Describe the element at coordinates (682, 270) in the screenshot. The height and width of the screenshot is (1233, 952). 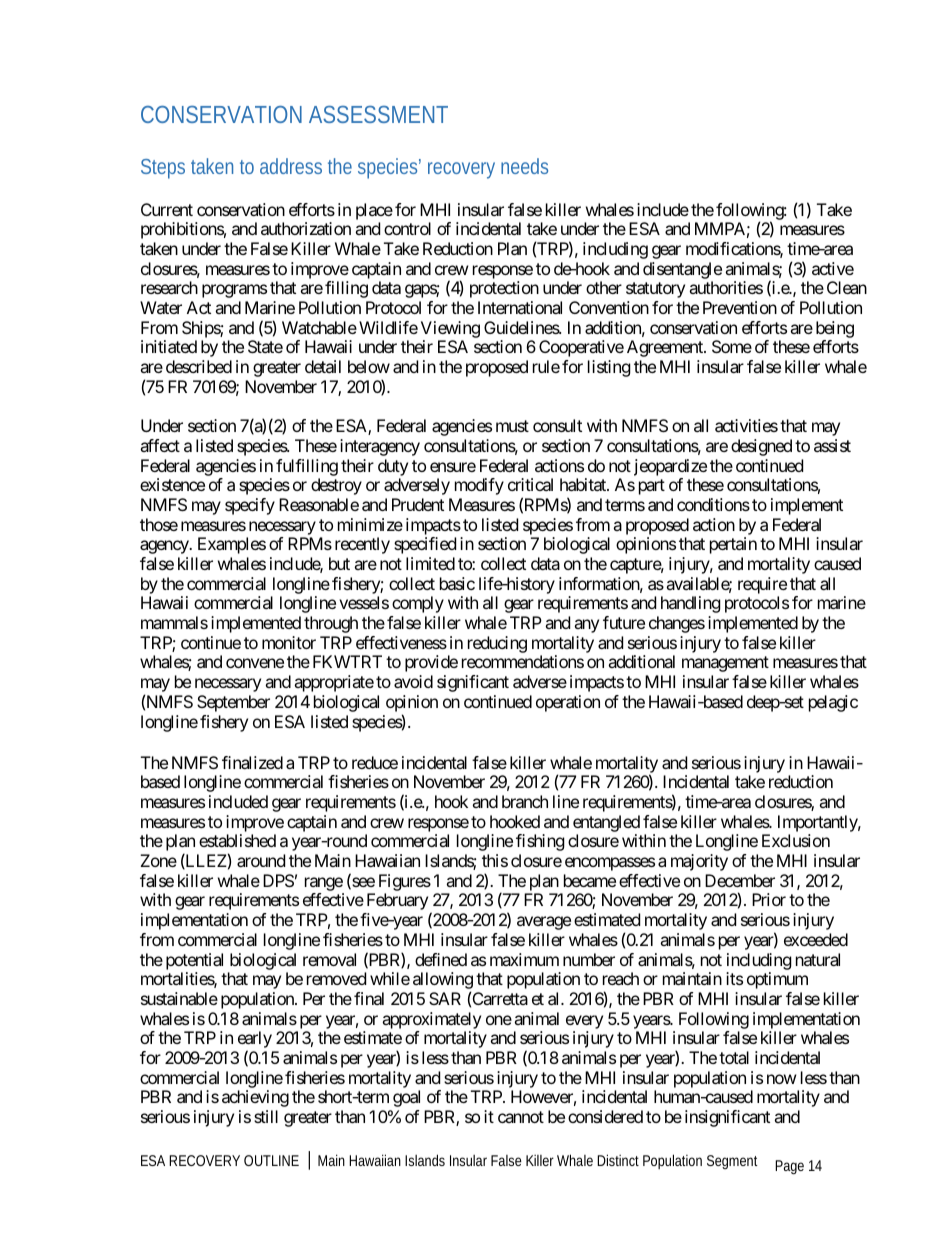
I see `disentangle` at that location.
